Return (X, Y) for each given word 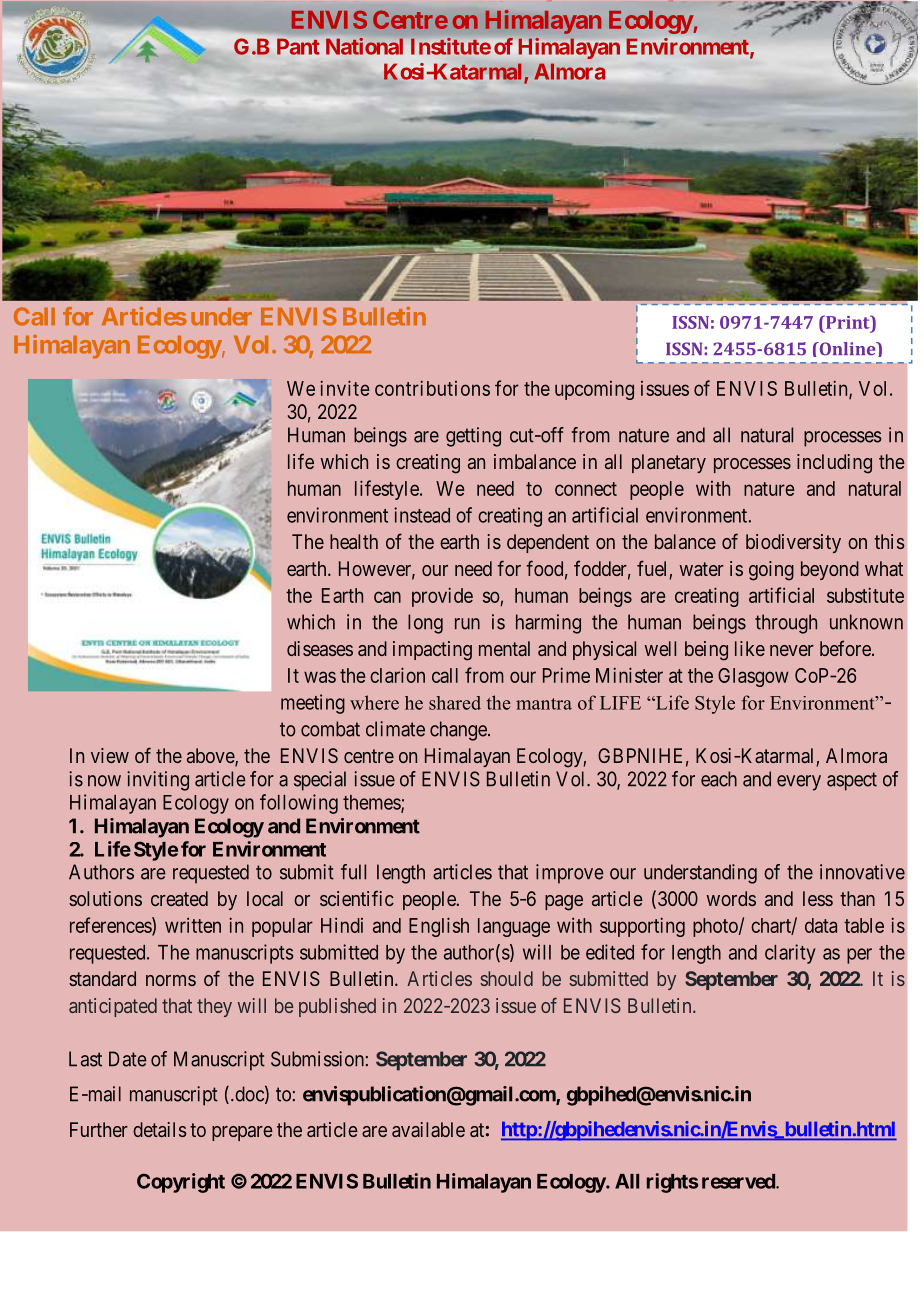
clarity (790, 954)
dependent (548, 543)
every (799, 783)
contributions (432, 388)
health (354, 541)
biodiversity (793, 543)
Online (847, 349)
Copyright (181, 1183)
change (459, 731)
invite (345, 388)
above (211, 757)
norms (171, 980)
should (506, 978)
